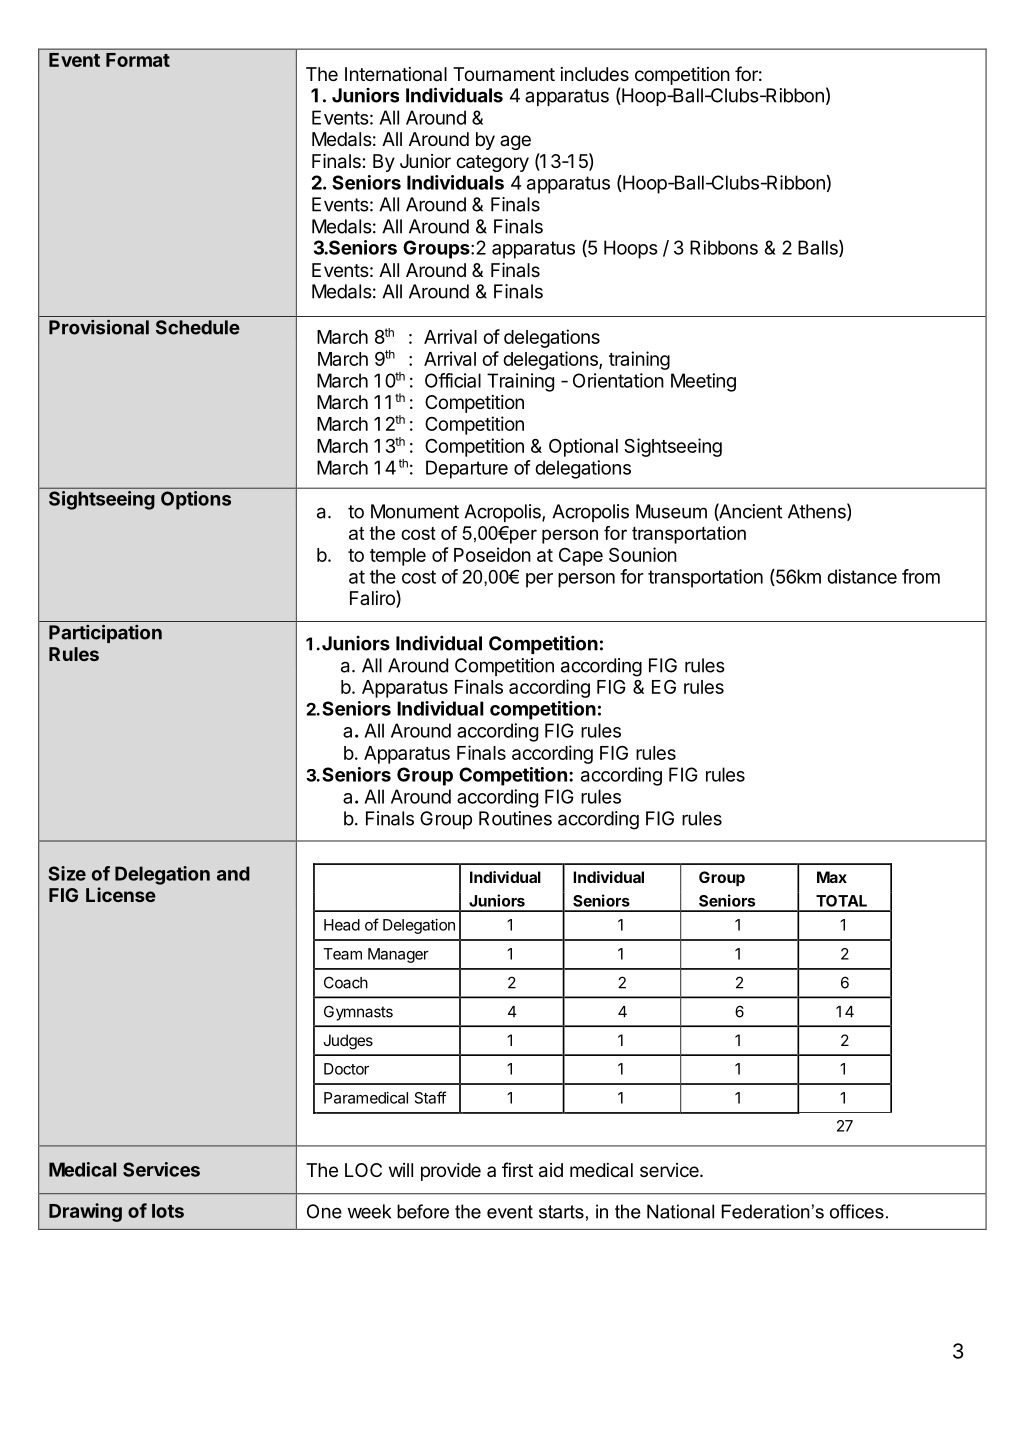  I want to click on and, so click(233, 873).
